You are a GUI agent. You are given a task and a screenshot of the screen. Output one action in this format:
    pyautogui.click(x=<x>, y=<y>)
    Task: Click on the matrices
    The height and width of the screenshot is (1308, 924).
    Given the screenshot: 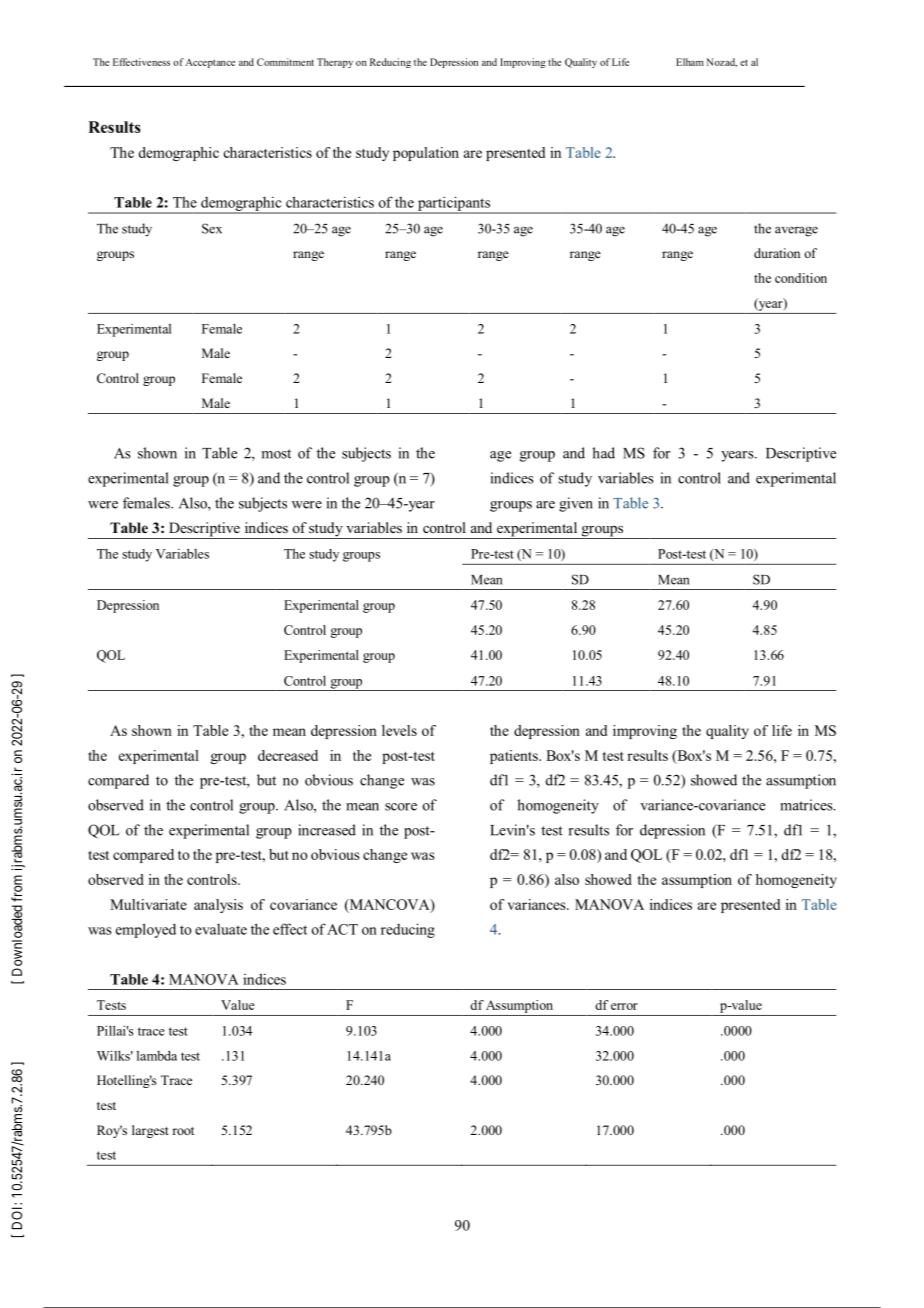 What is the action you would take?
    pyautogui.click(x=807, y=805)
